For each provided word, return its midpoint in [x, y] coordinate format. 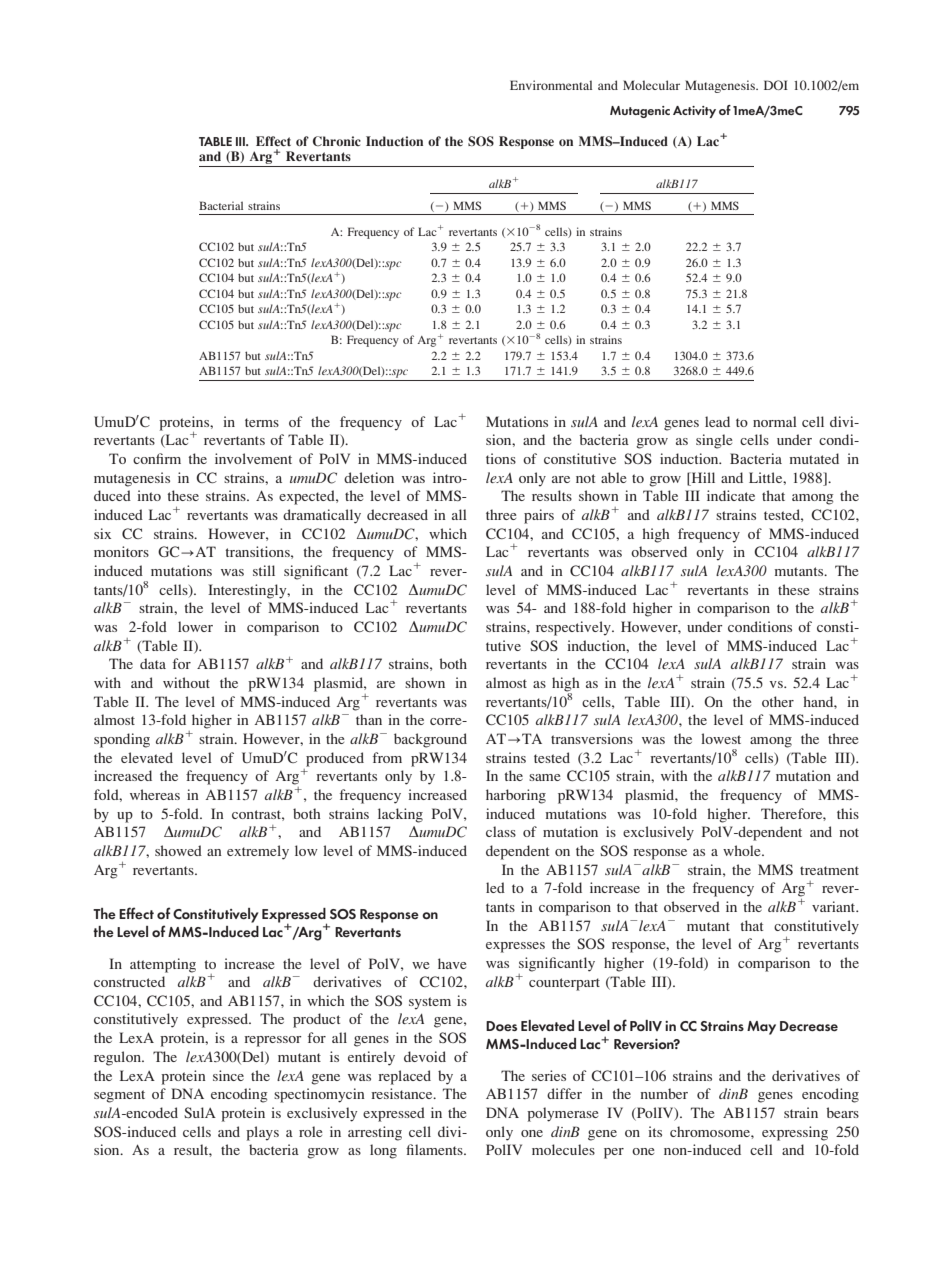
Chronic [337, 141]
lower [195, 626]
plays [262, 1133]
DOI [776, 85]
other [778, 701]
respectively [574, 628]
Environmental [551, 85]
